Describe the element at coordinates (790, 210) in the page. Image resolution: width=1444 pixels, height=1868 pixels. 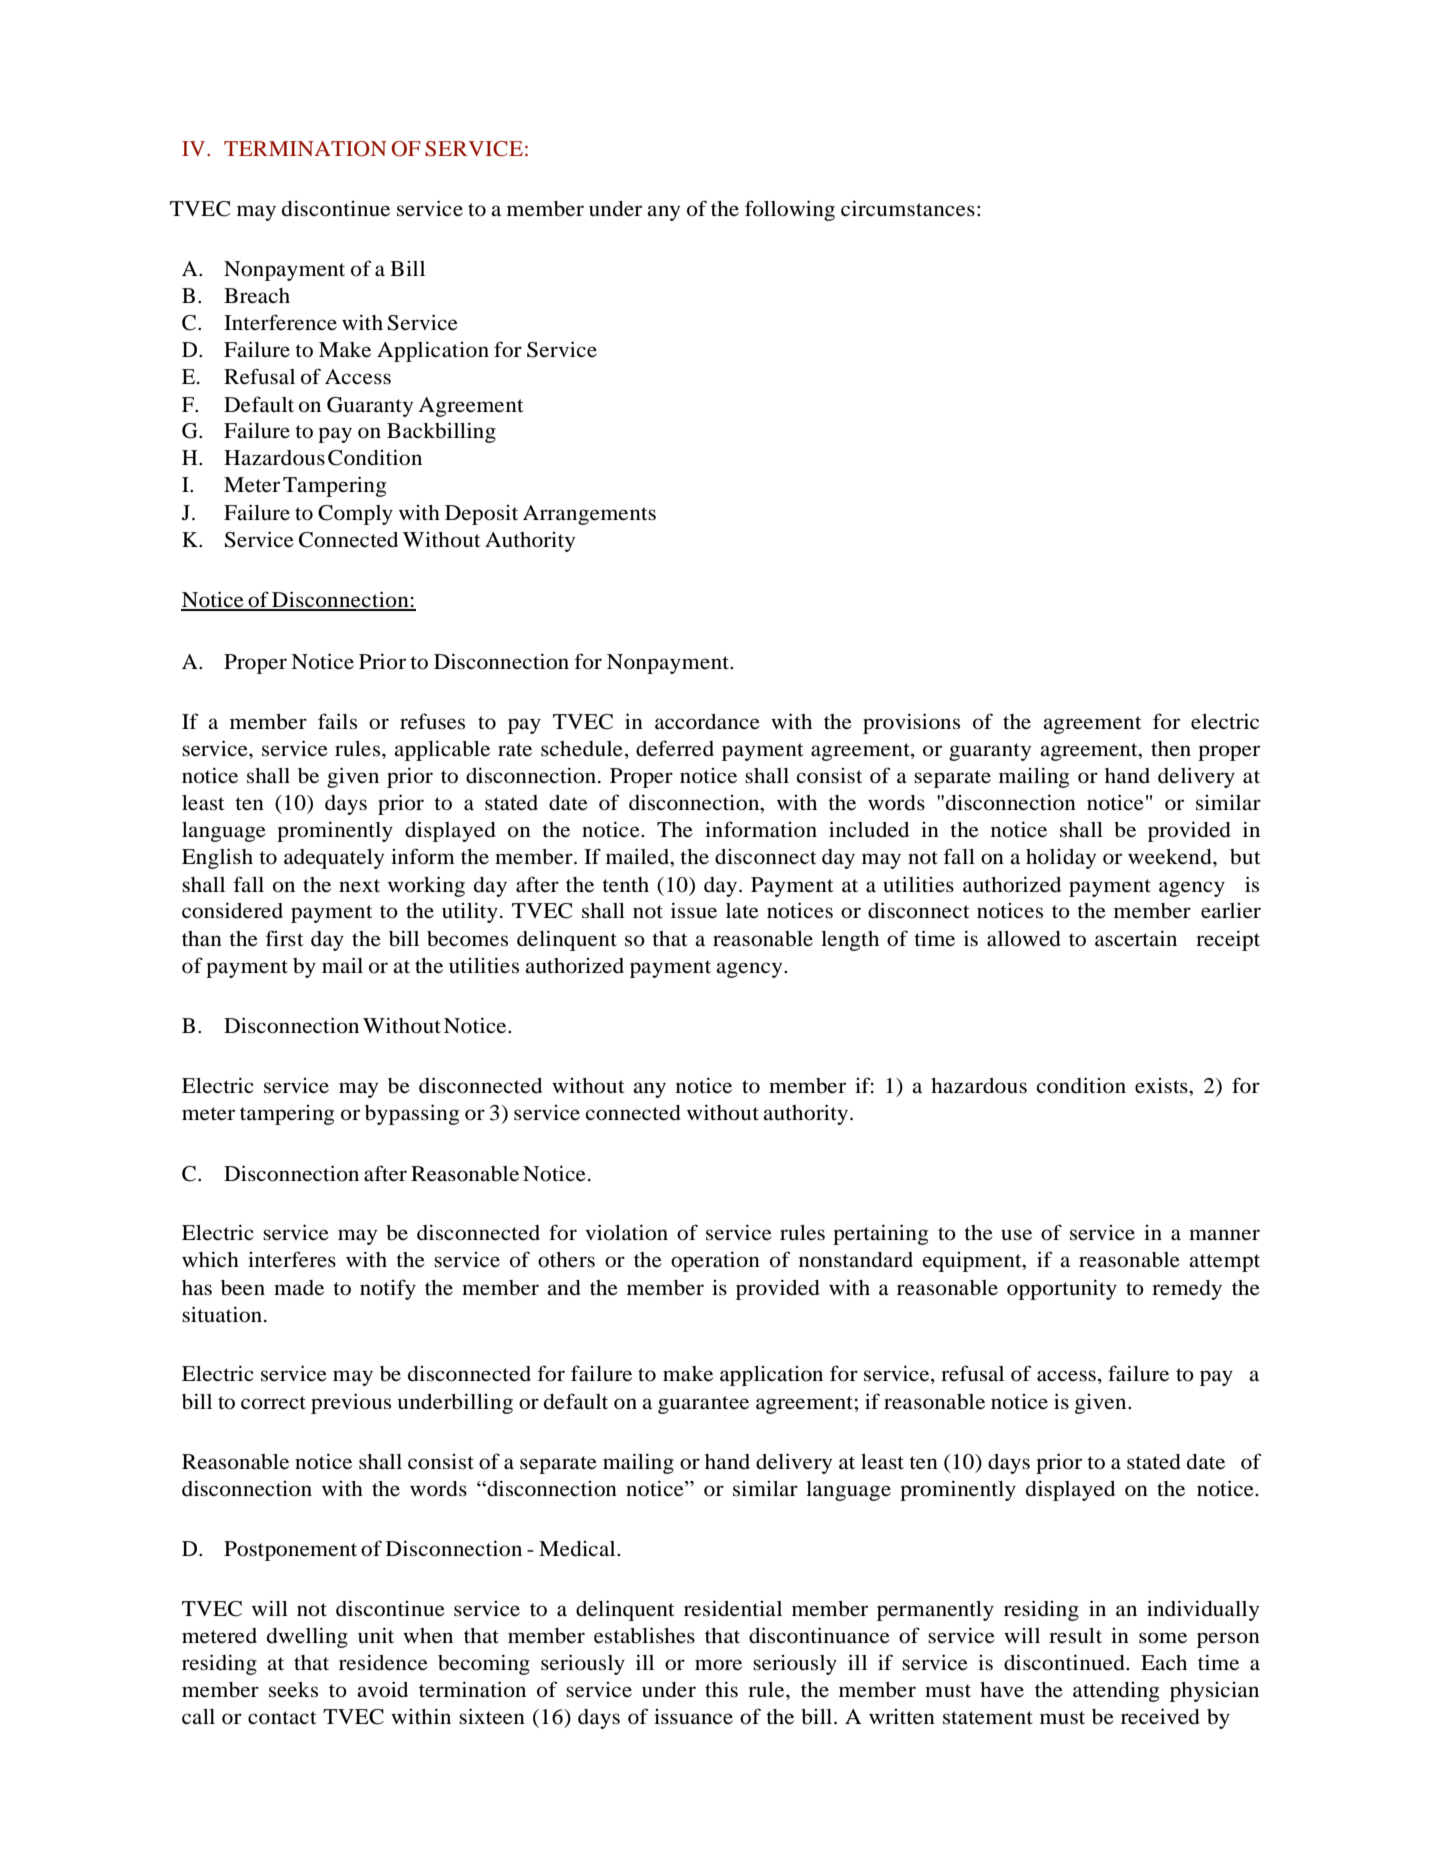
I see `following` at that location.
